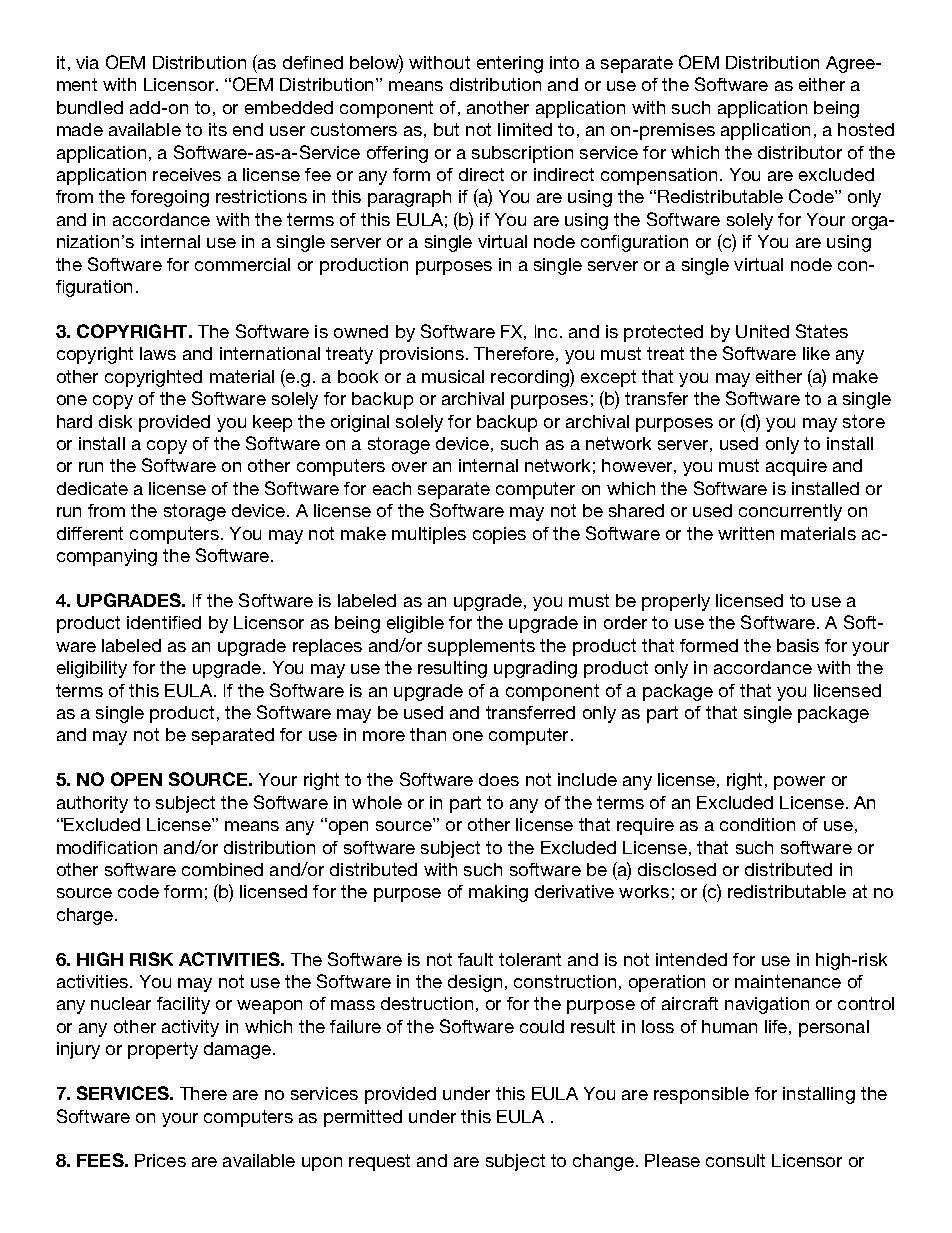  I want to click on musical, so click(453, 376).
